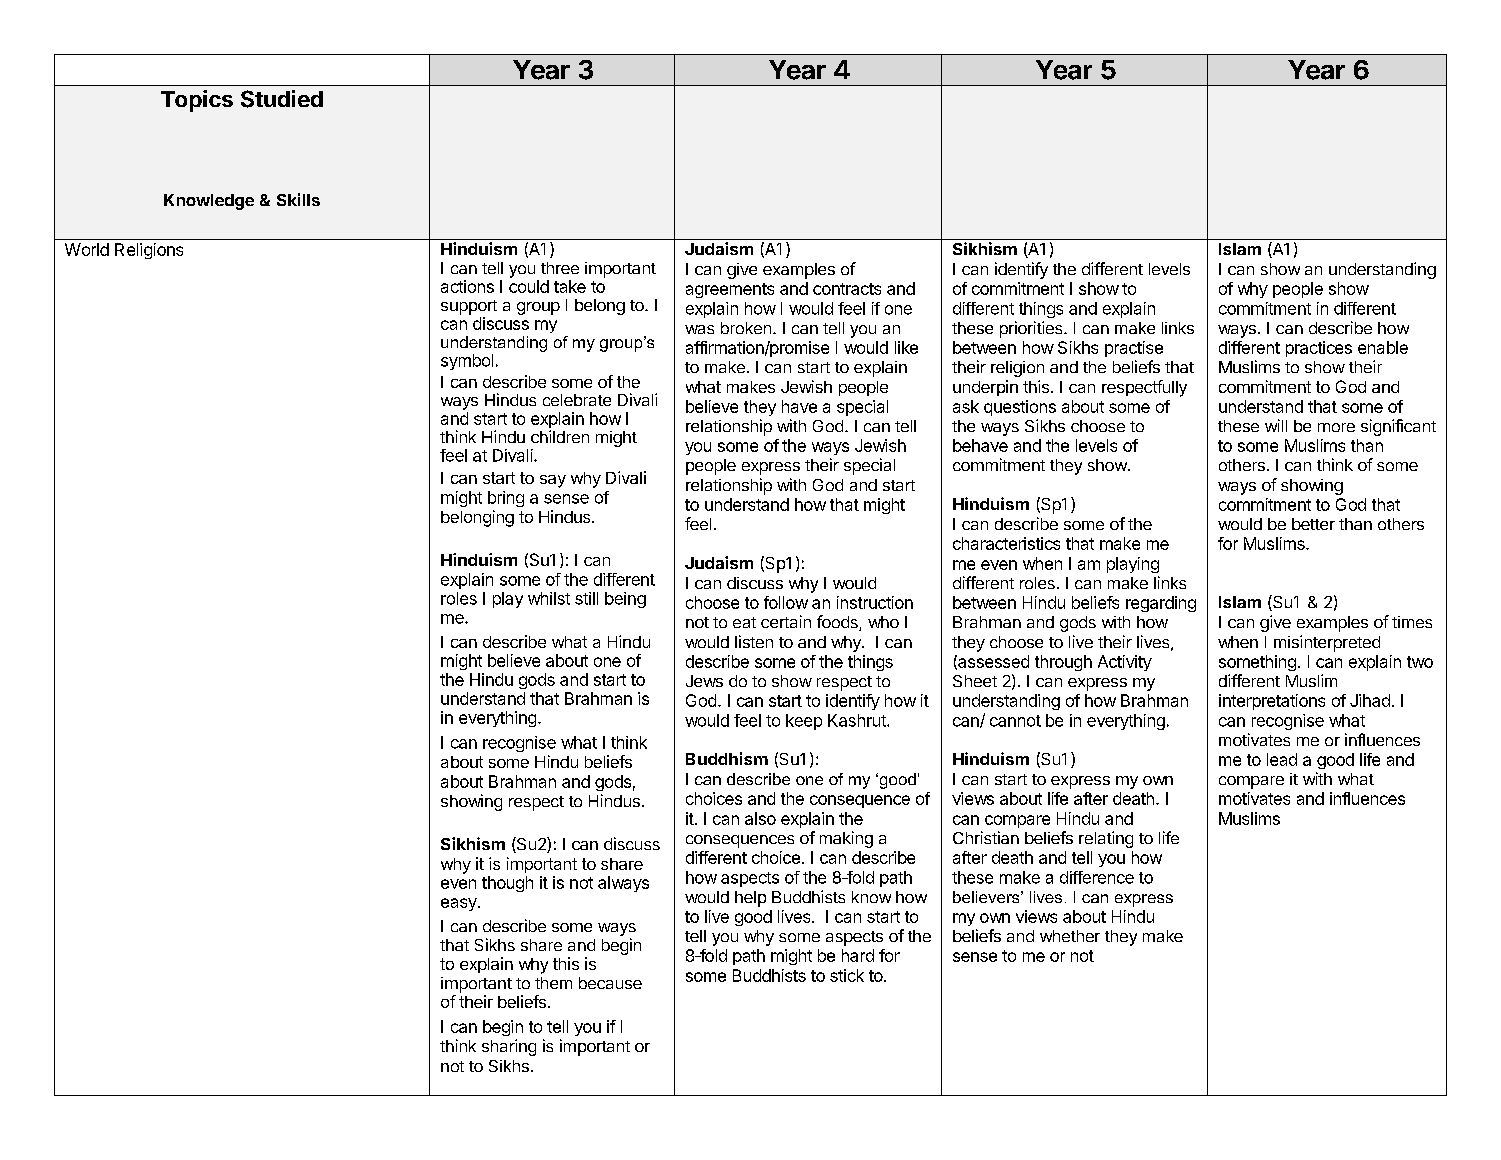  I want to click on three, so click(560, 268).
